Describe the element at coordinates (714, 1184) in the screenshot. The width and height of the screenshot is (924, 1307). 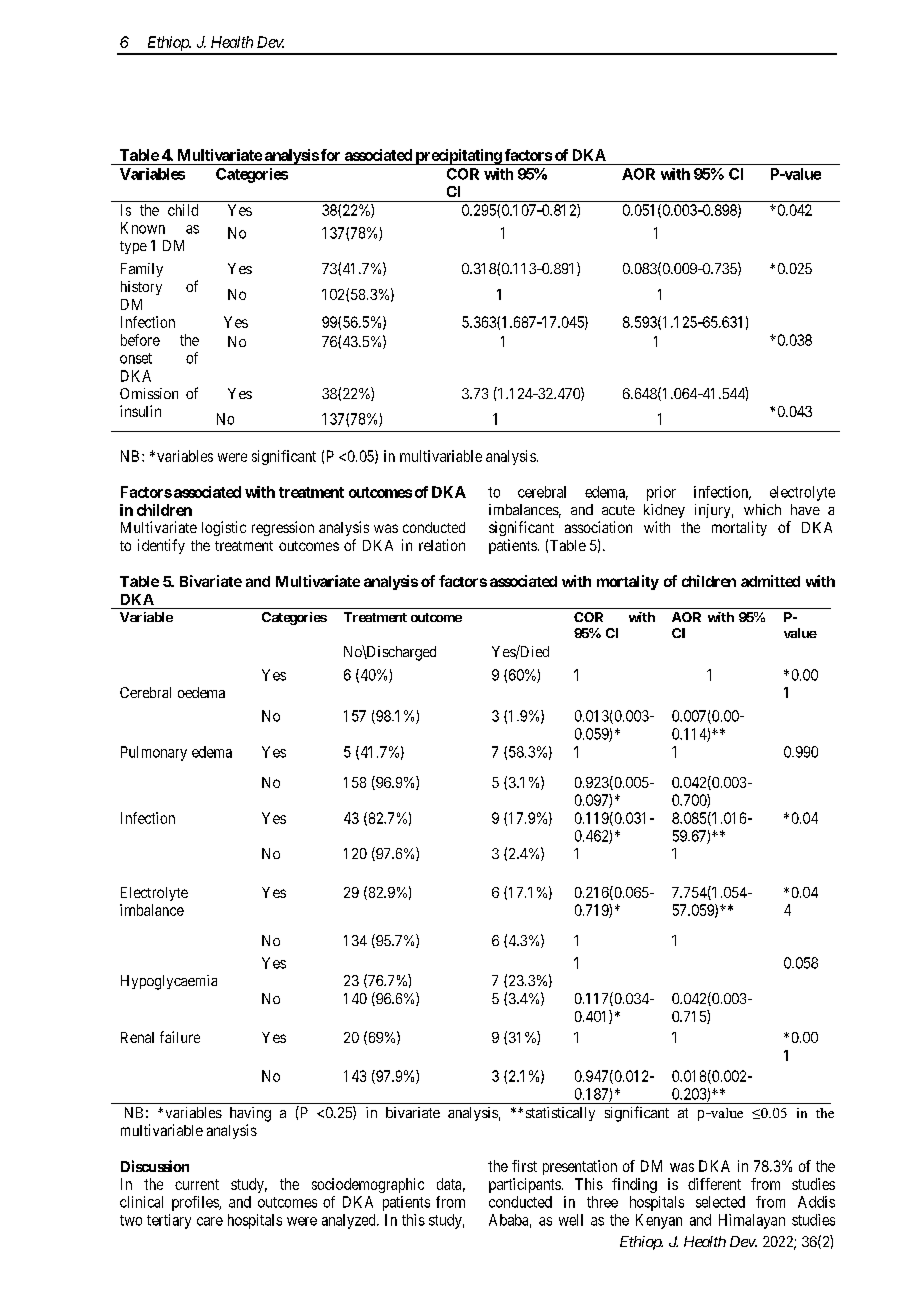
I see `different` at that location.
